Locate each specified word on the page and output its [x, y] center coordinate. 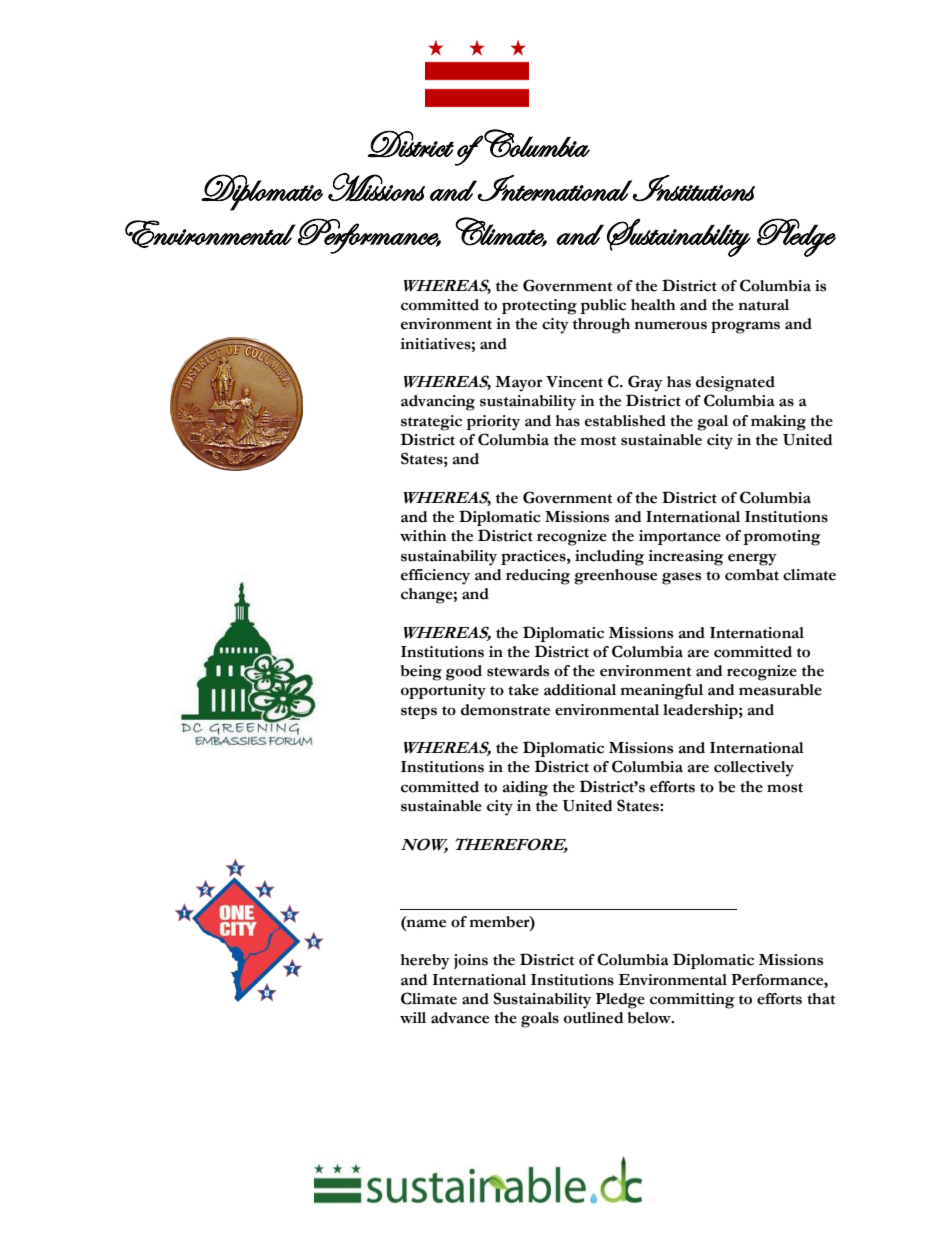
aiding [525, 789]
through [601, 326]
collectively [754, 769]
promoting [782, 538]
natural [763, 305]
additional [580, 690]
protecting [539, 307]
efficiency [435, 577]
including [609, 558]
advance [460, 1018]
